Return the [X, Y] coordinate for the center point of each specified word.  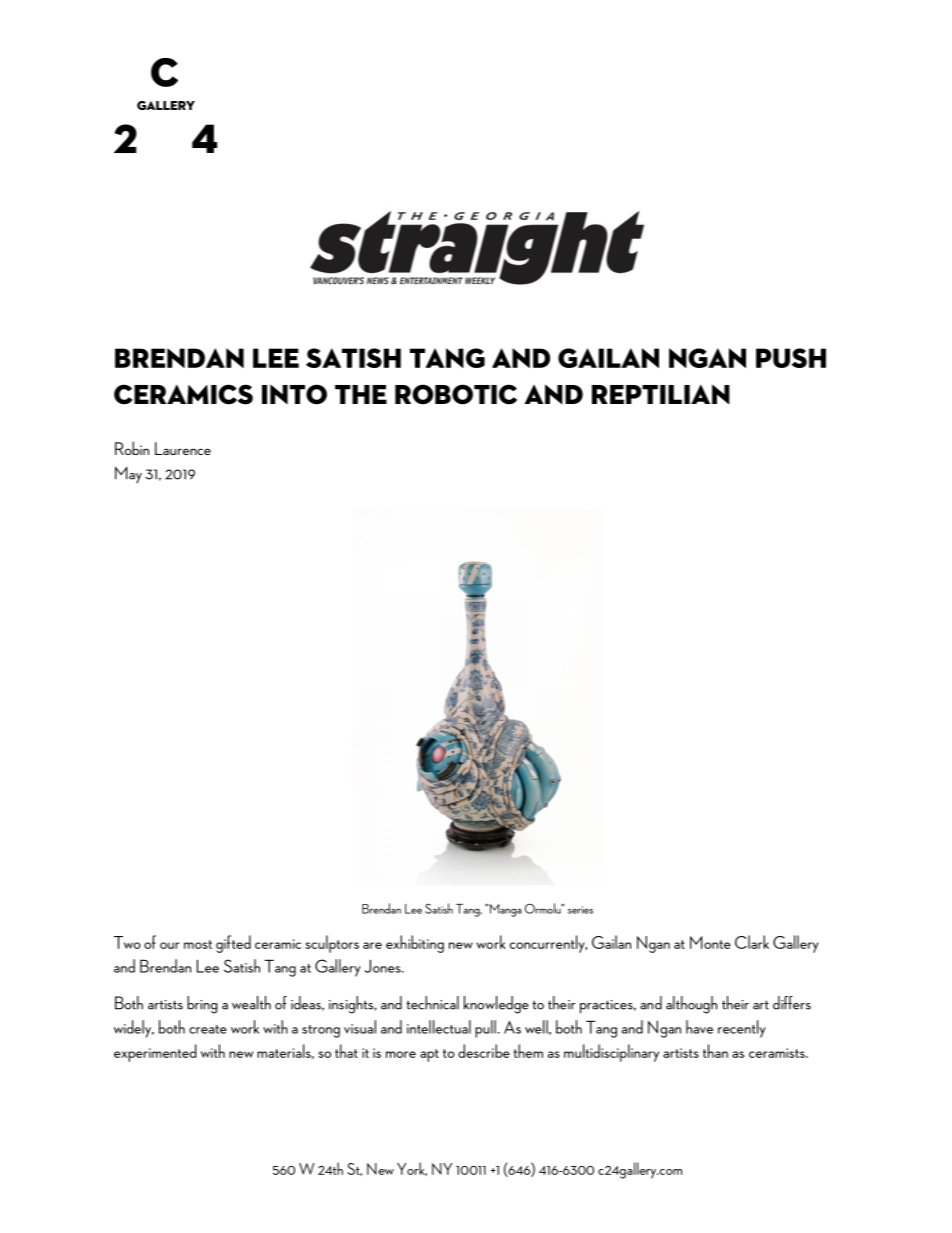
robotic [456, 394]
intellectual [439, 1027]
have [699, 1027]
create [208, 1029]
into [294, 394]
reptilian [661, 394]
